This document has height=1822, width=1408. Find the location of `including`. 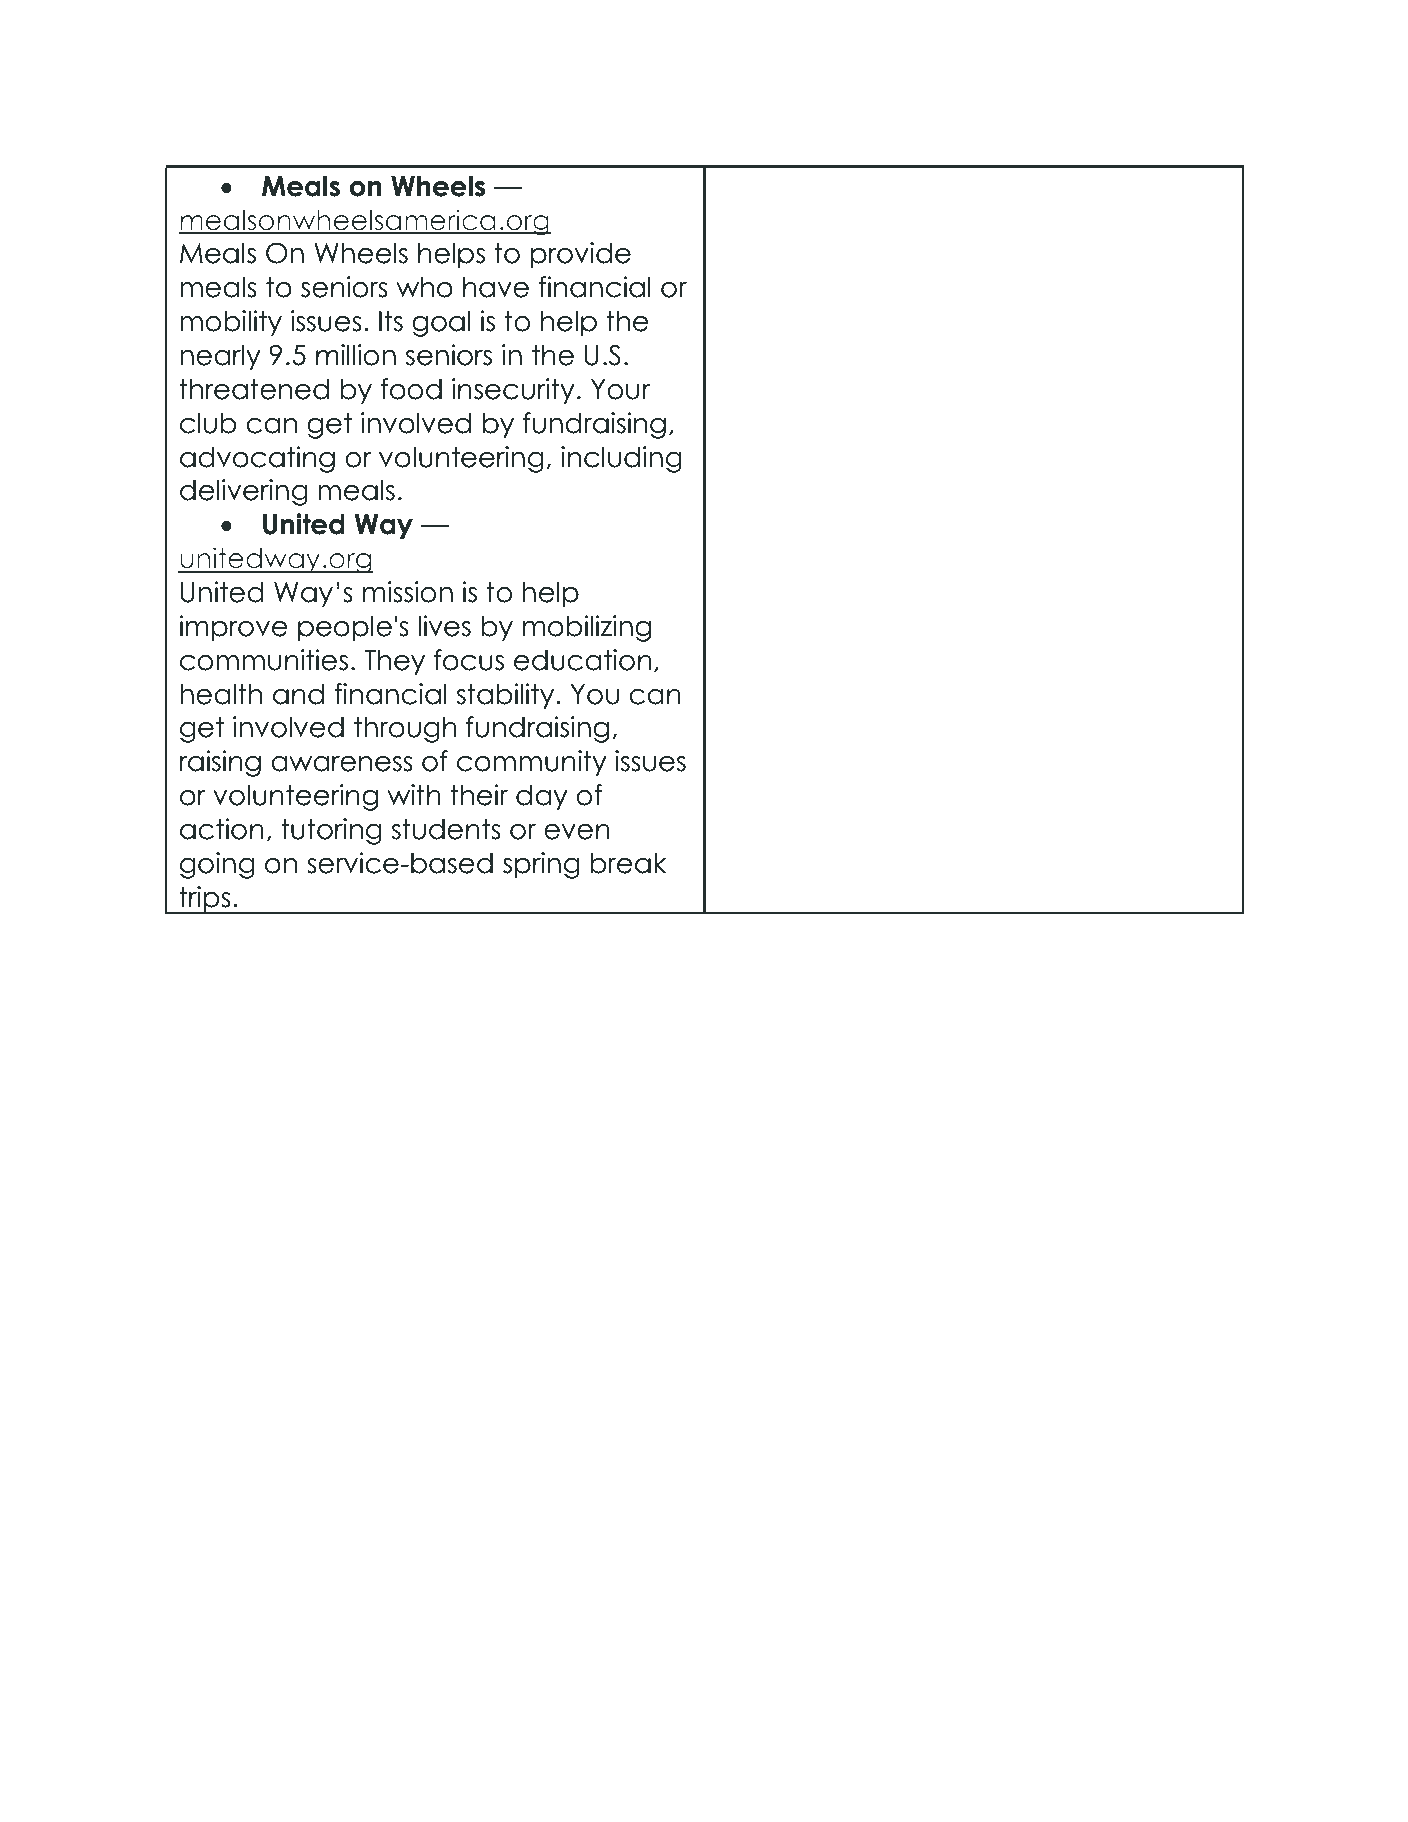

including is located at coordinates (621, 459).
